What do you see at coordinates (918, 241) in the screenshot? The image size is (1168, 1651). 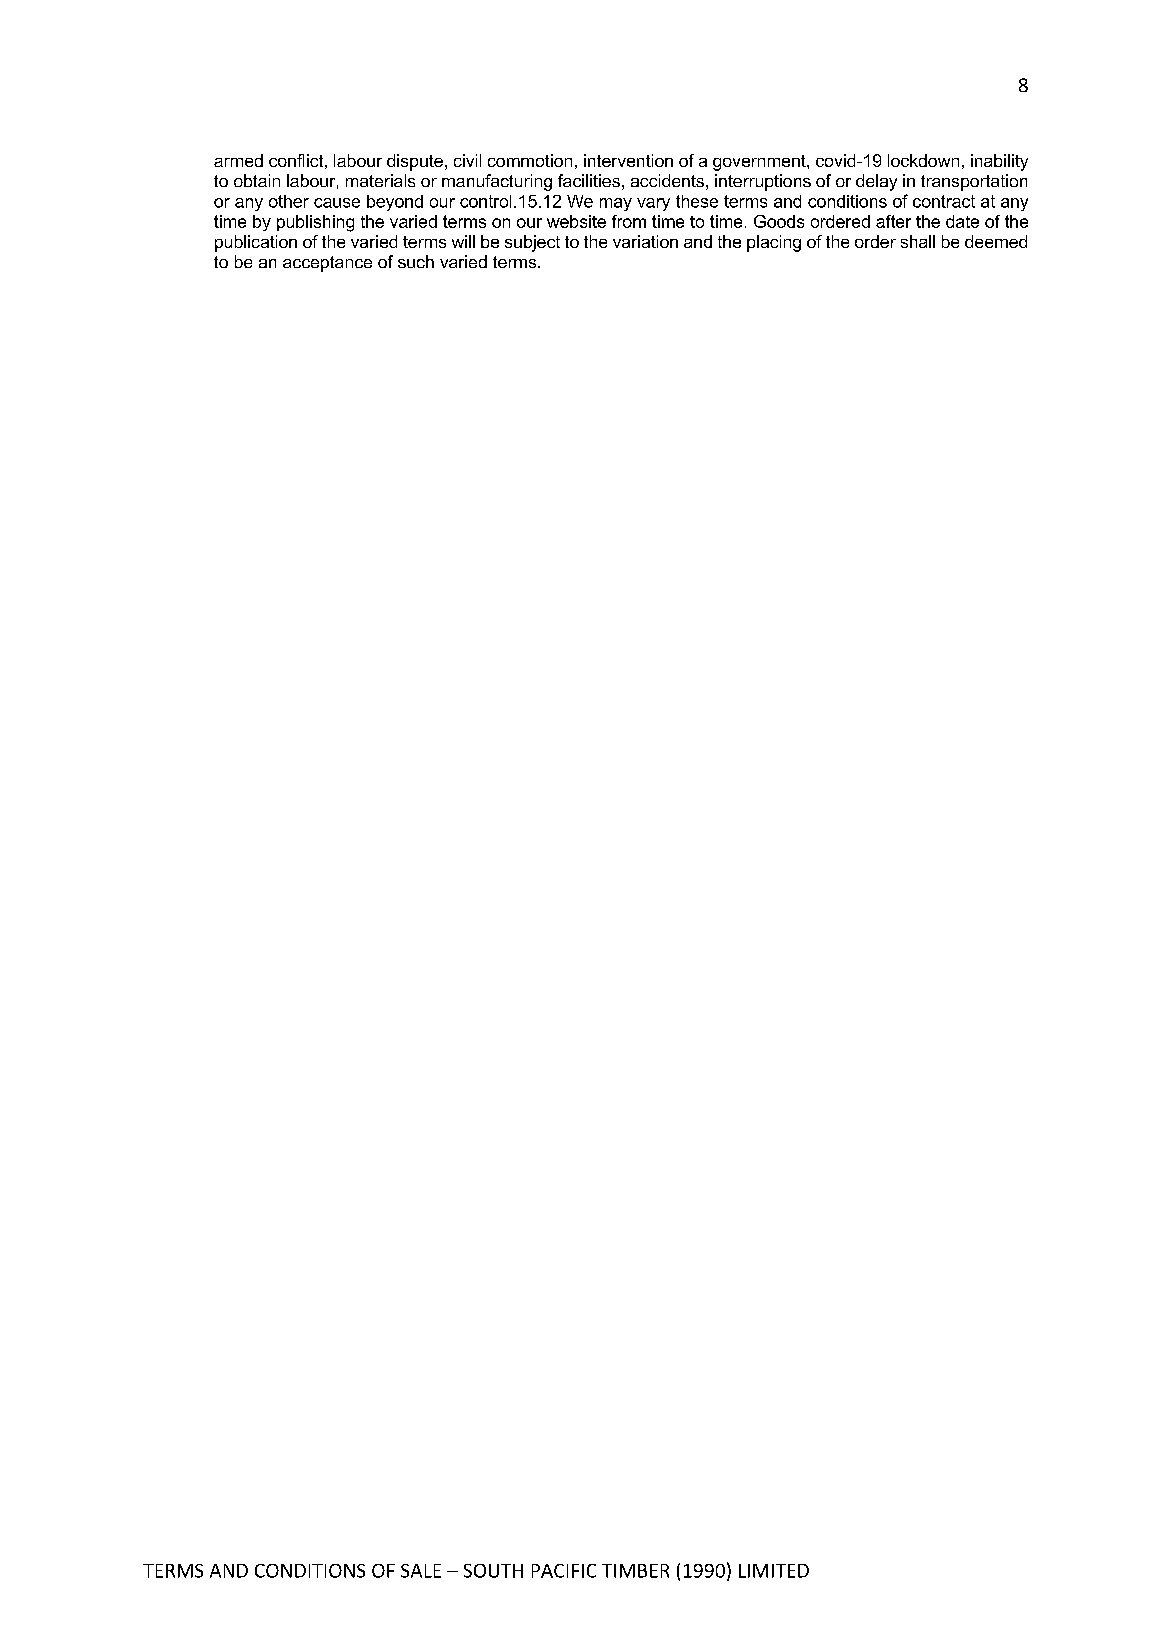 I see `shall` at bounding box center [918, 241].
